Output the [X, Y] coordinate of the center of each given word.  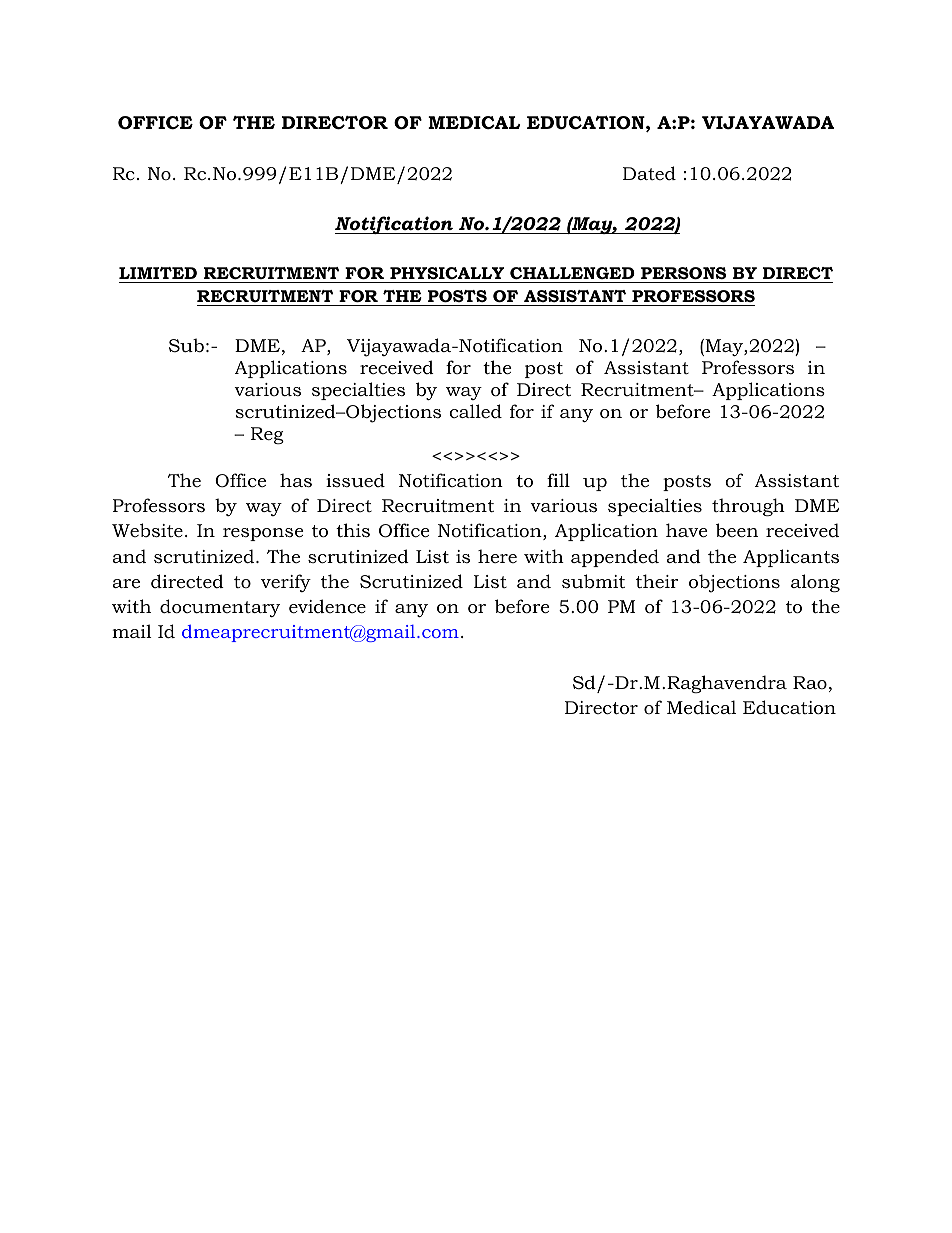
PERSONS [683, 273]
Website [147, 530]
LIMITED [158, 273]
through [748, 507]
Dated [649, 173]
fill [558, 480]
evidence [327, 606]
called [475, 411]
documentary [220, 608]
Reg [267, 435]
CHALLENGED [572, 273]
